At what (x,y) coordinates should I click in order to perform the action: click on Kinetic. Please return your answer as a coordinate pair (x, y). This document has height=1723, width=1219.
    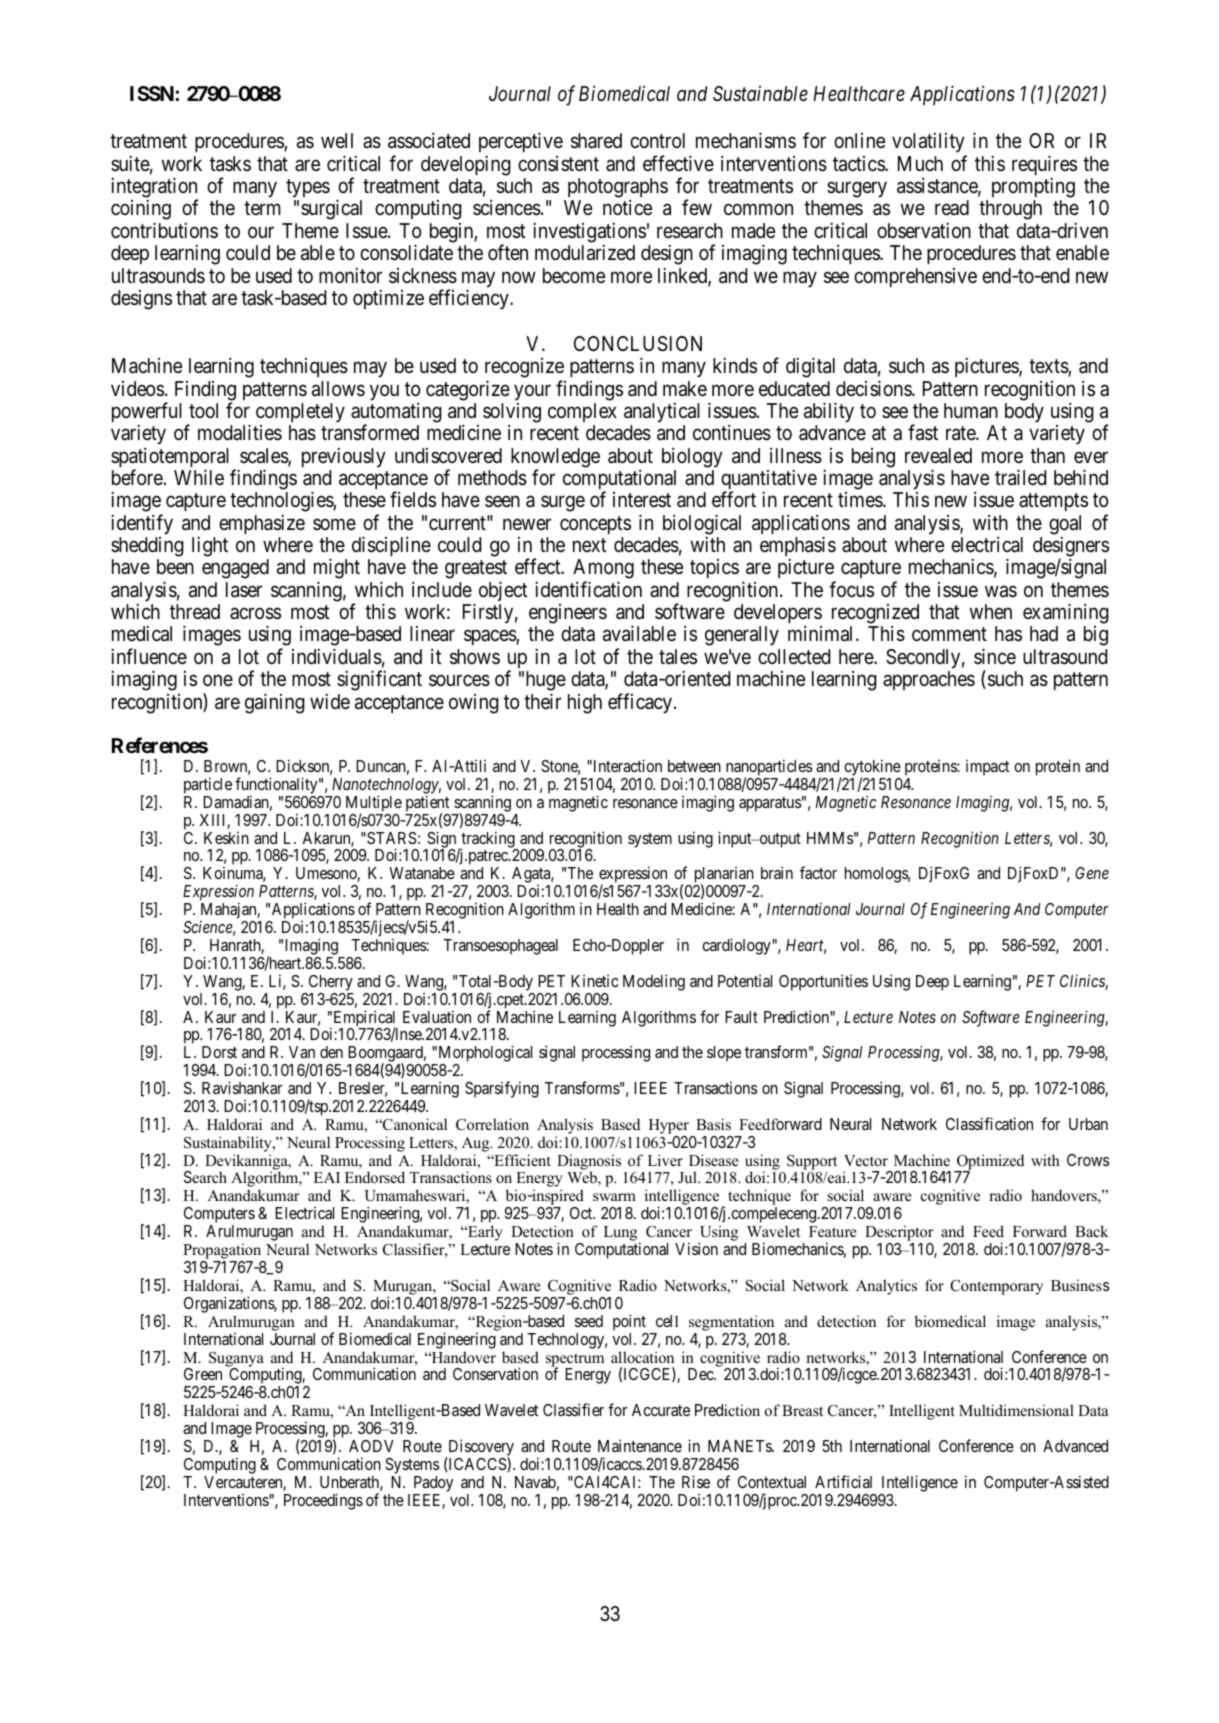
    Looking at the image, I should click on (594, 981).
